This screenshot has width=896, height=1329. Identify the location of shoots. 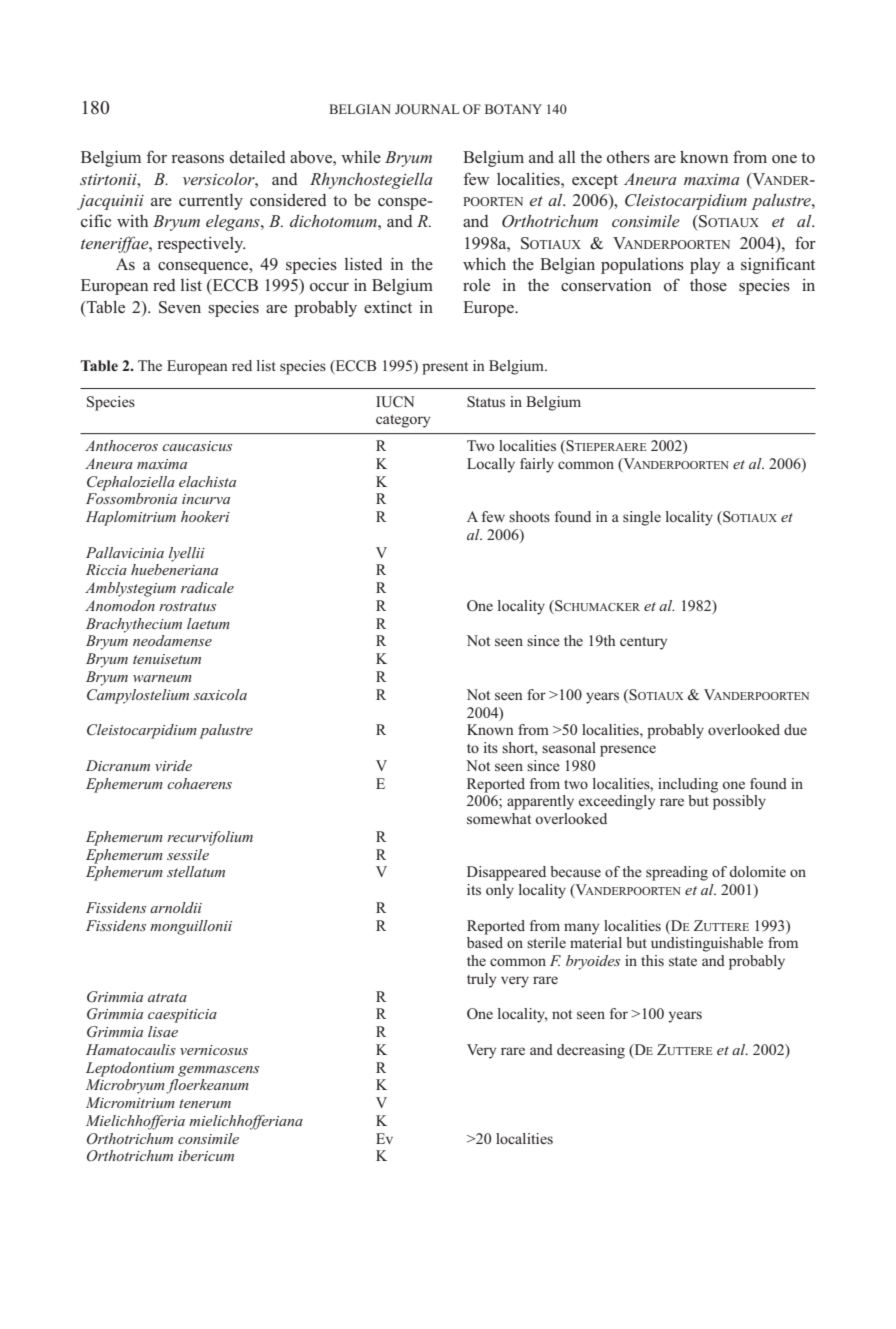
(529, 516).
